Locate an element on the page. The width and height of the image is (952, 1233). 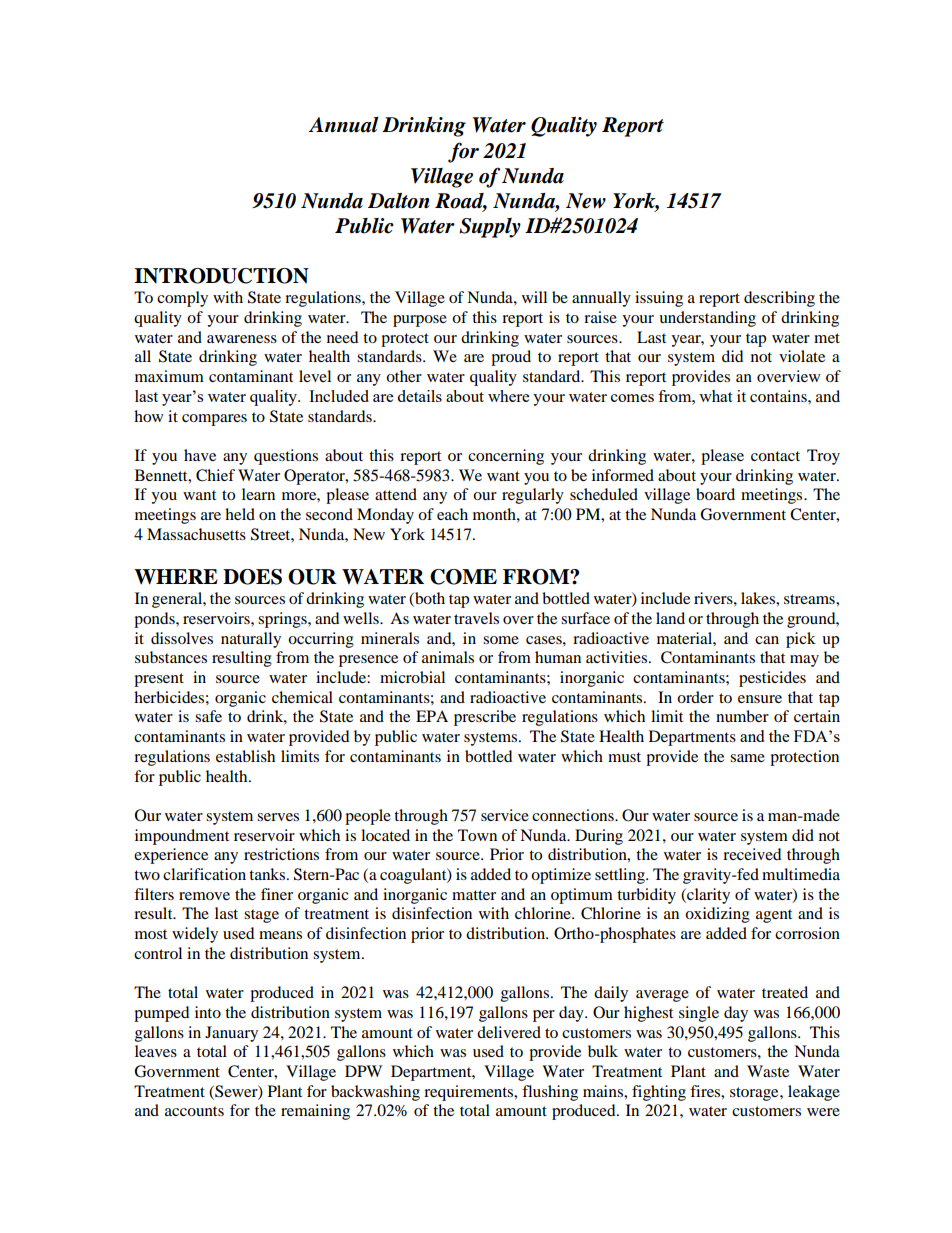
can is located at coordinates (767, 640).
